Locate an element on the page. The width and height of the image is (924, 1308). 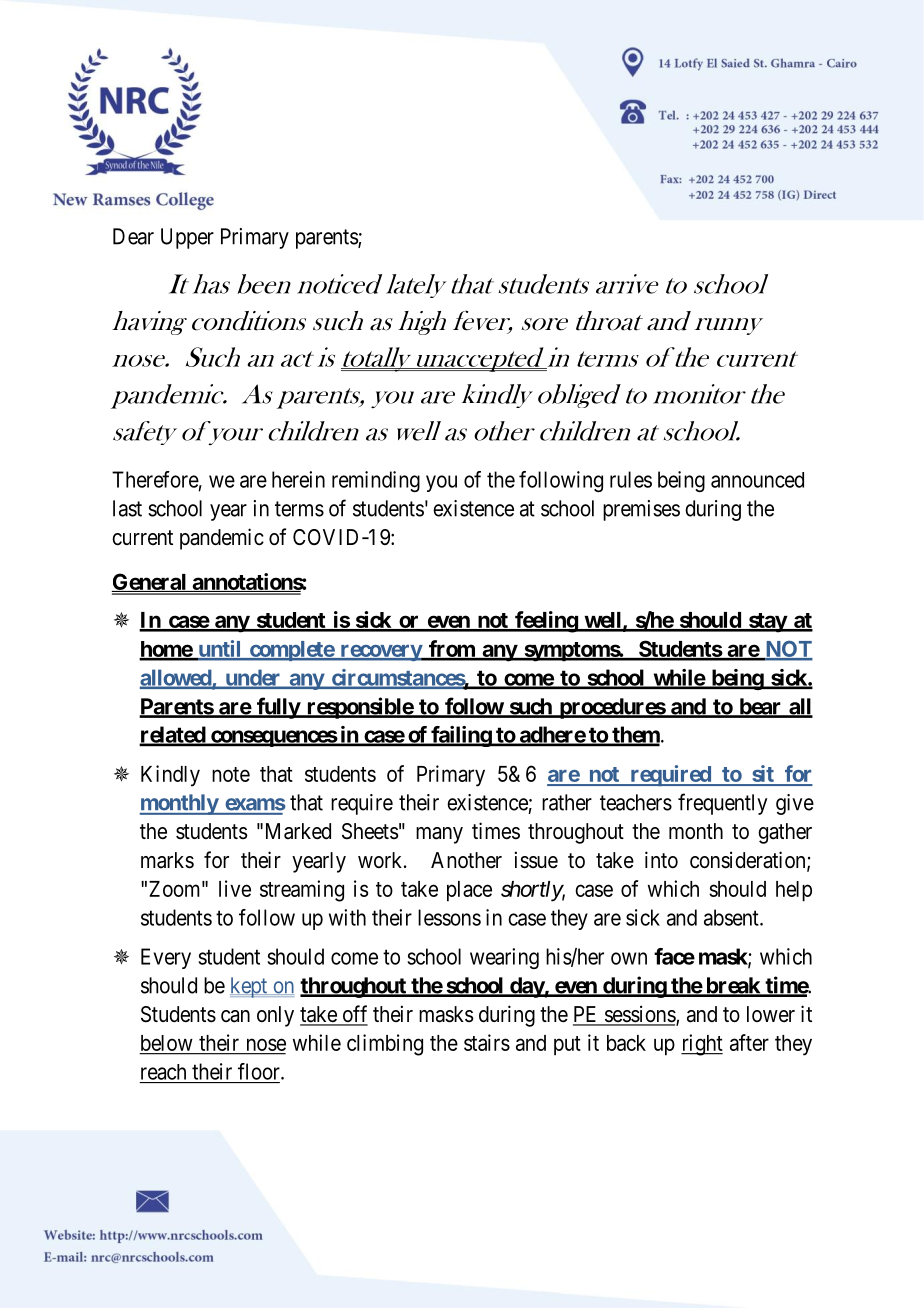
can is located at coordinates (235, 1016).
